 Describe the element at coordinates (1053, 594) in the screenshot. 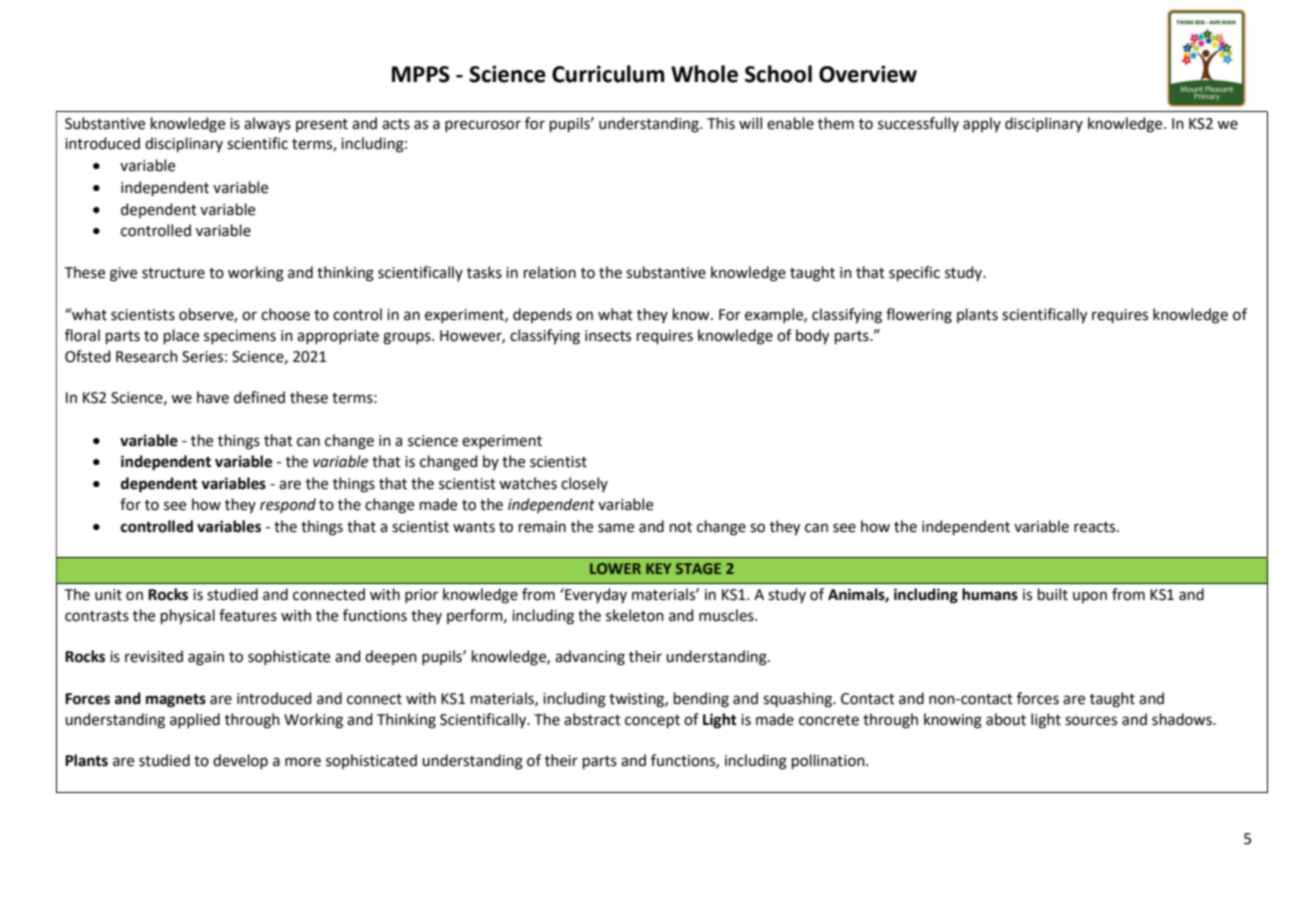

I see `built` at that location.
